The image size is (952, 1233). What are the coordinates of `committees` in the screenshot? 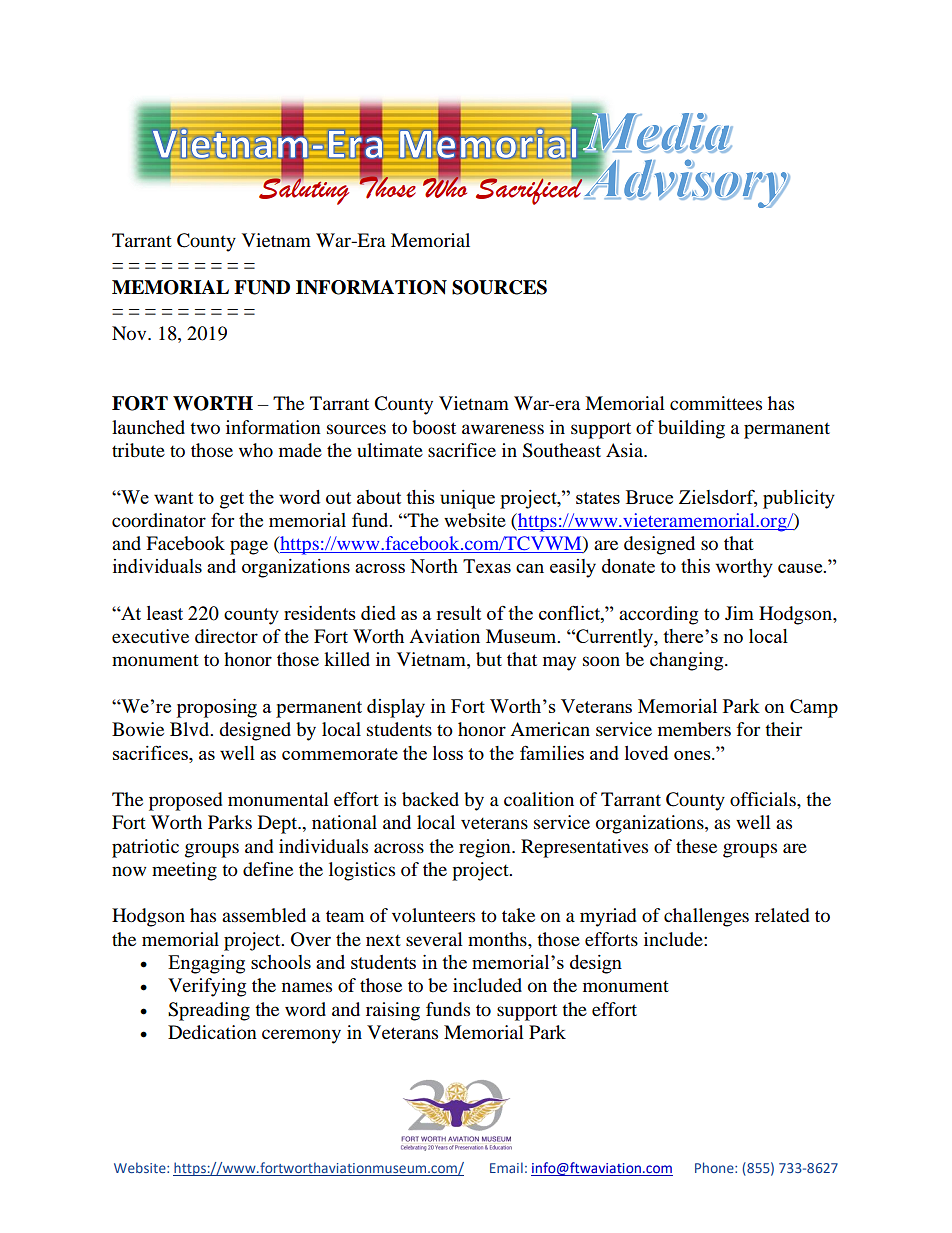 It's located at (716, 403).
